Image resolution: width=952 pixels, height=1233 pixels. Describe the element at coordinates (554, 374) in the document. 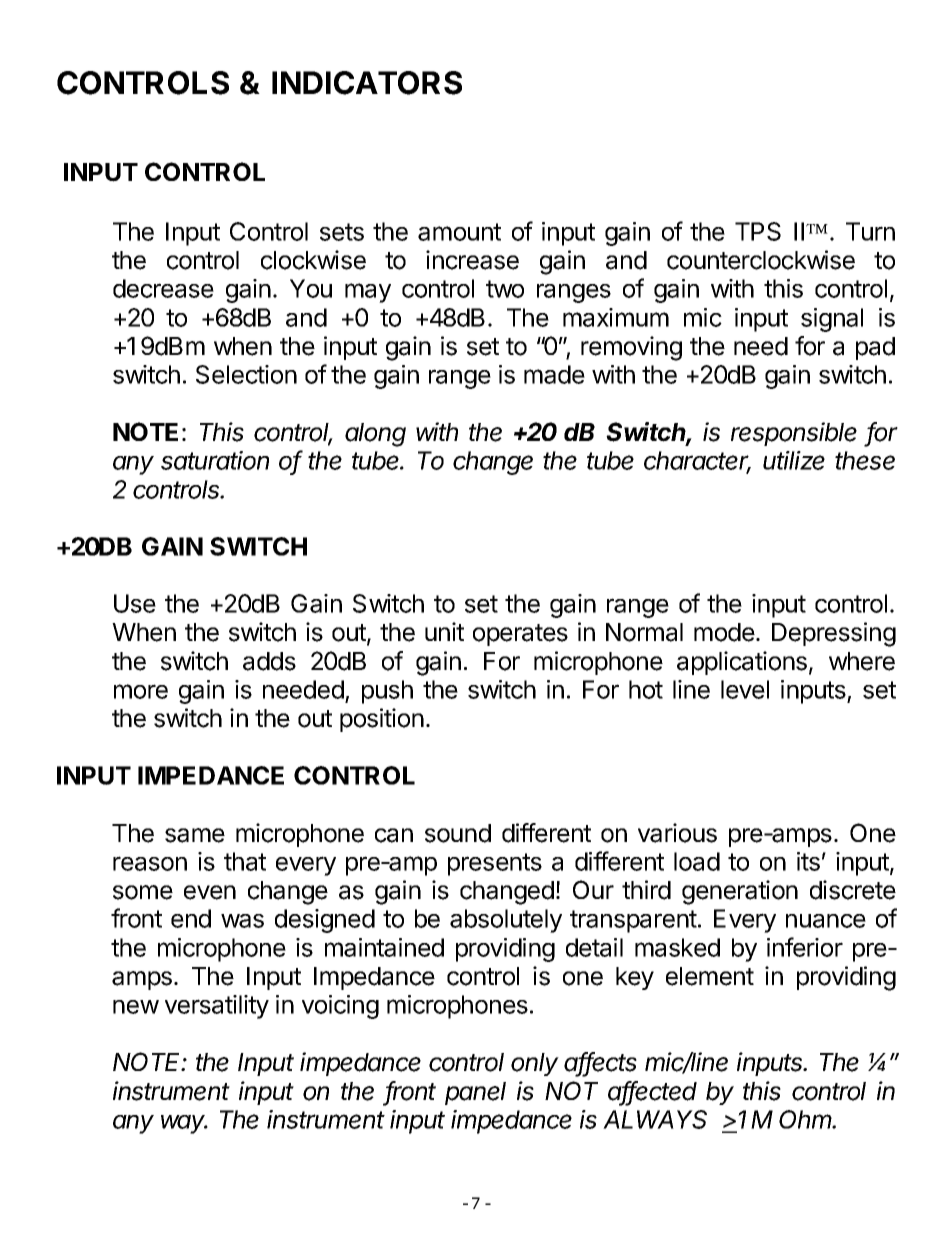

I see `made` at that location.
